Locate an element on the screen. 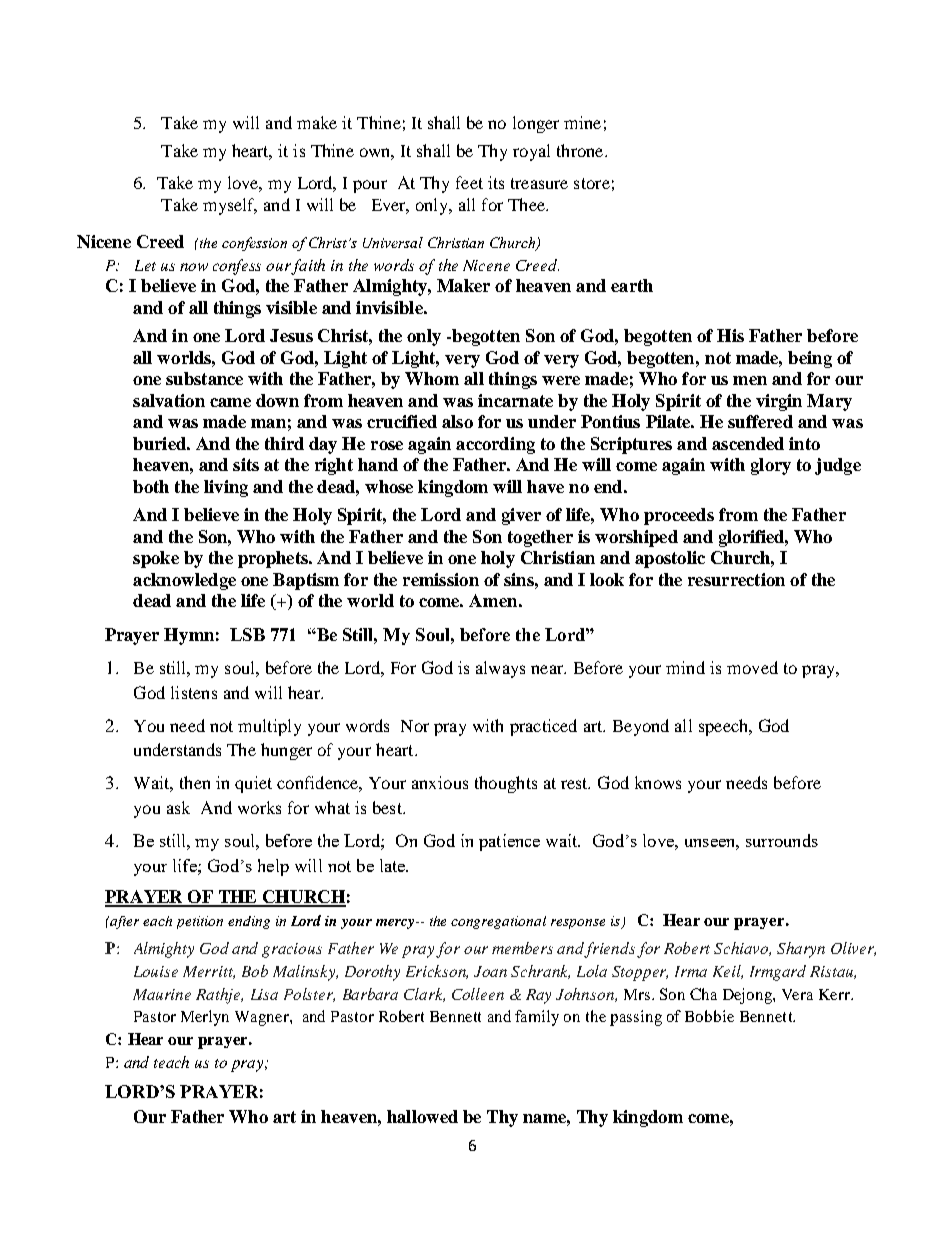  royal is located at coordinates (531, 152).
